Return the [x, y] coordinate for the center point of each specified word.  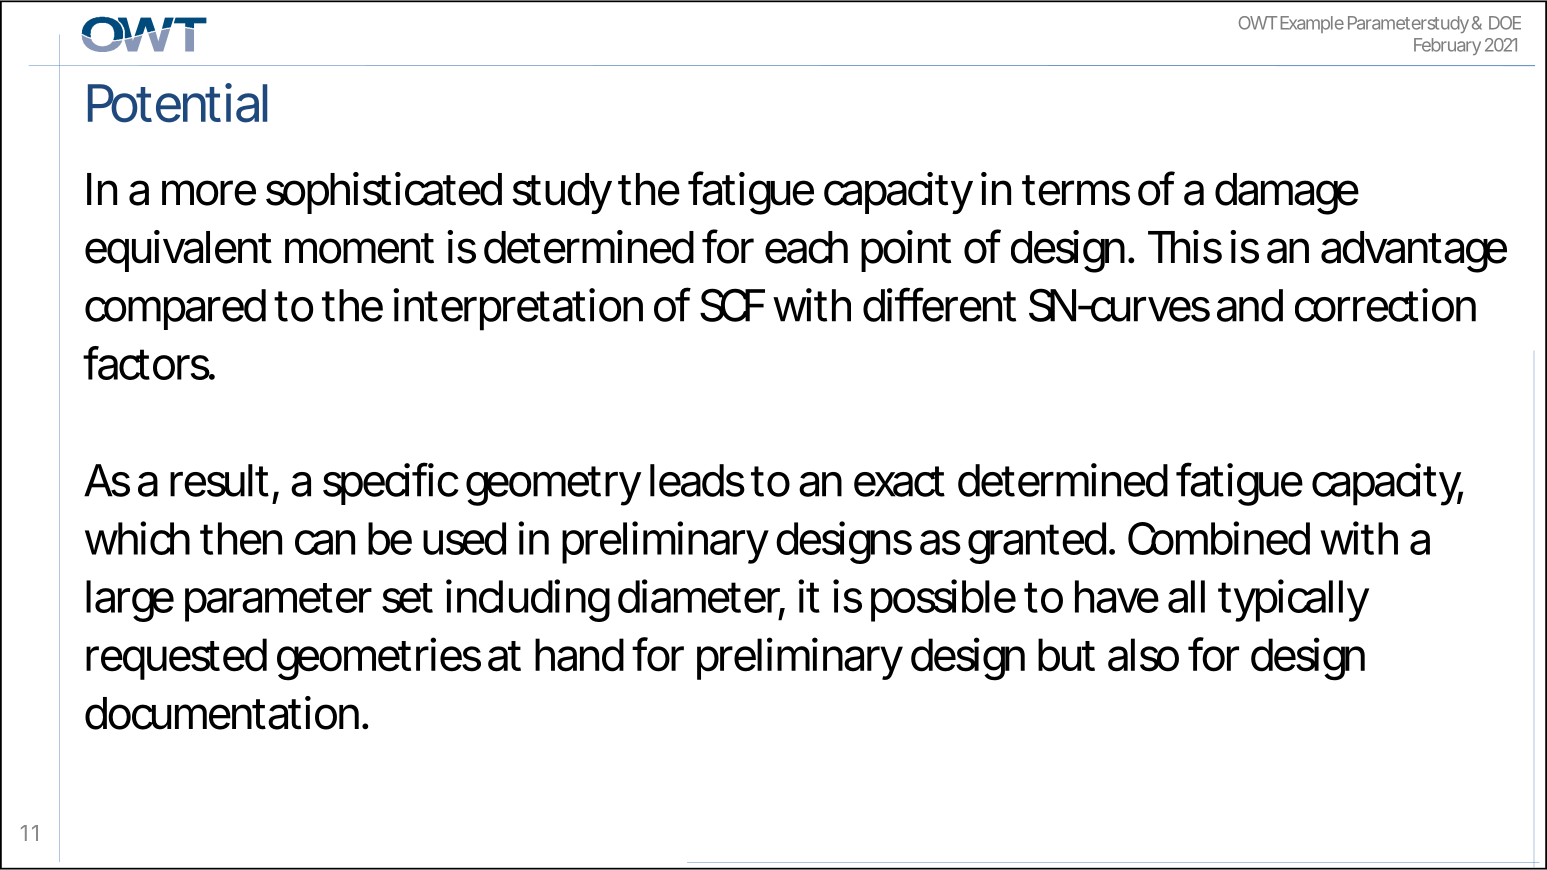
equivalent [178, 251]
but [1066, 655]
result [219, 480]
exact [899, 481]
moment [359, 248]
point [906, 251]
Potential [177, 103]
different [939, 304]
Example [1312, 24]
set [407, 598]
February [1447, 46]
